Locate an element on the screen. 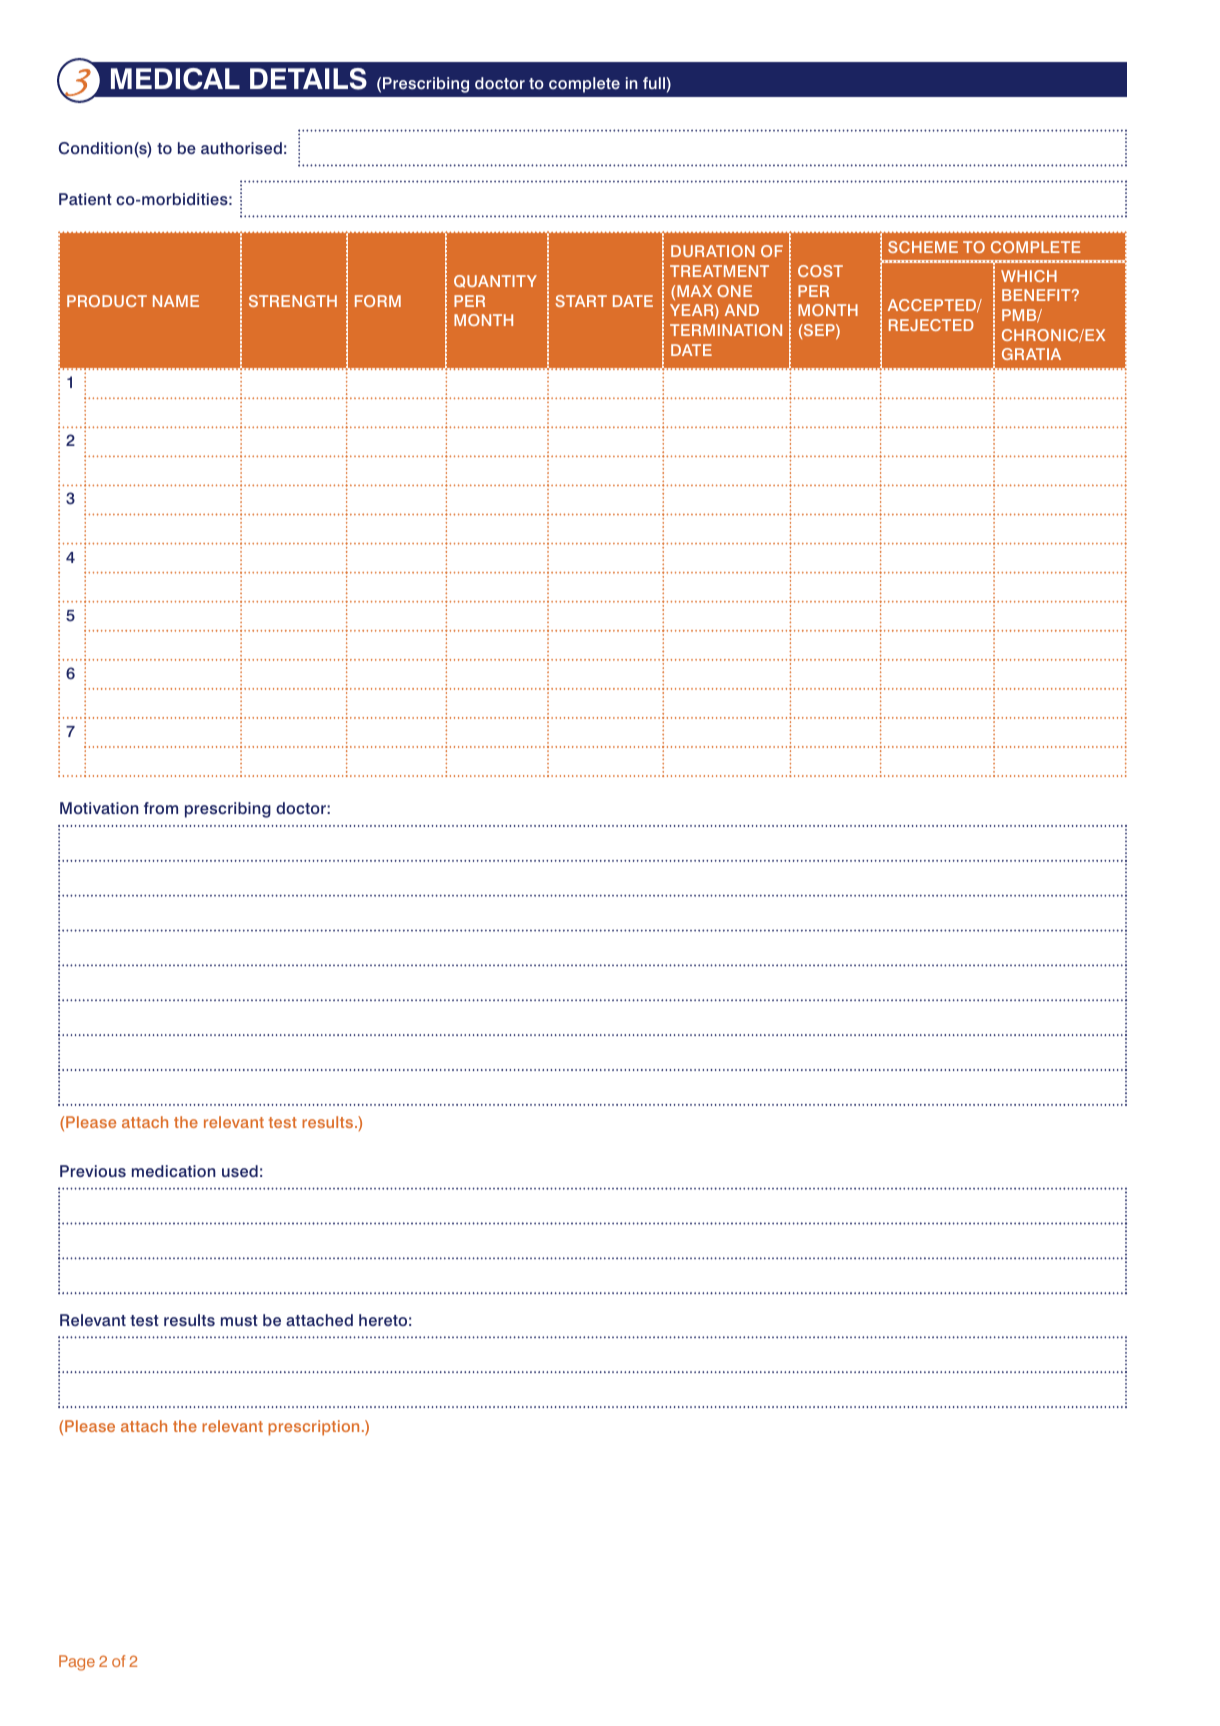 Image resolution: width=1220 pixels, height=1726 pixels. QUANTITY is located at coordinates (495, 281).
